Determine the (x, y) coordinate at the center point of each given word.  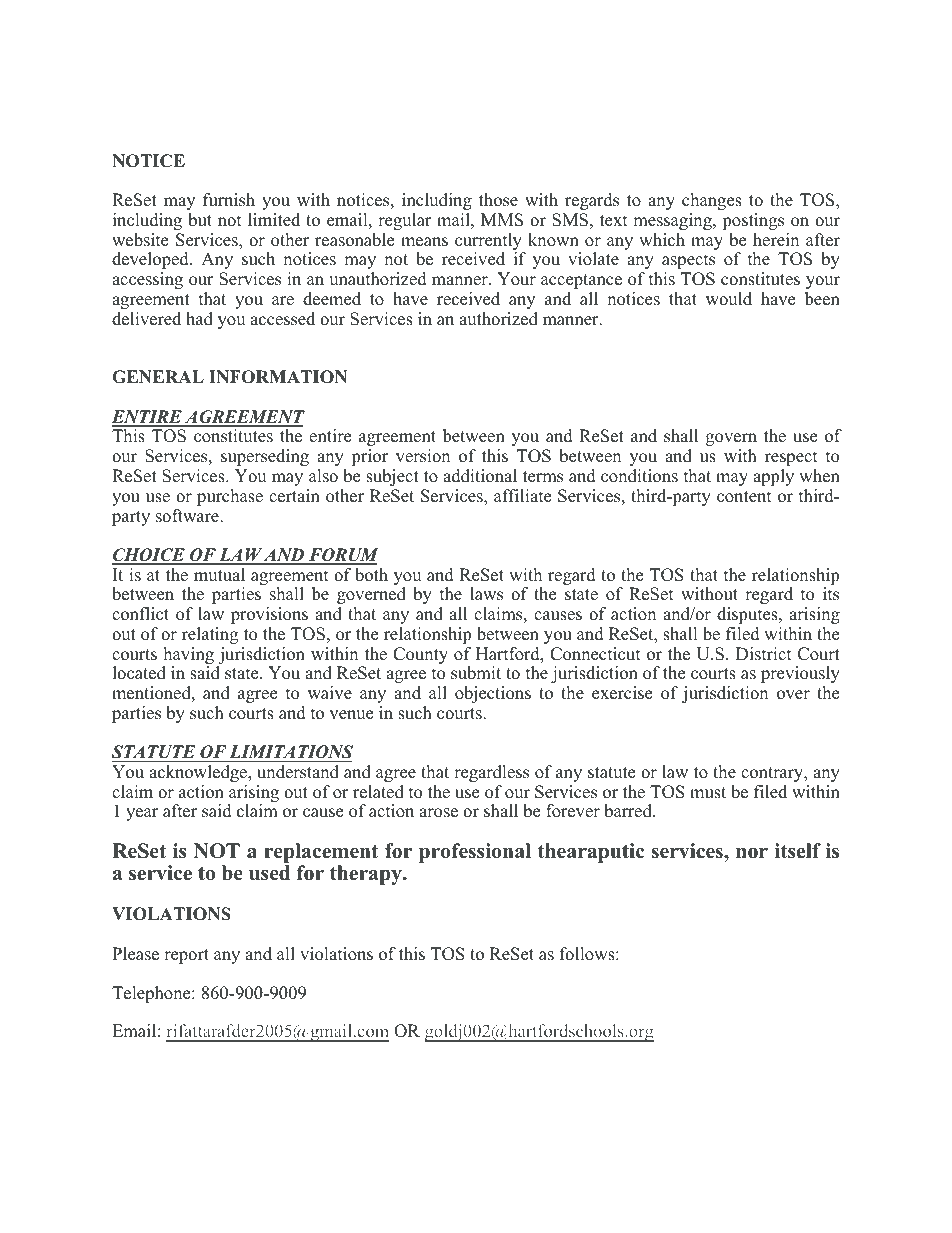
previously (800, 674)
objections (493, 694)
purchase (230, 497)
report (186, 956)
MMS (502, 220)
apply (773, 477)
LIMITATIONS (291, 752)
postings (753, 221)
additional (480, 476)
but (200, 220)
